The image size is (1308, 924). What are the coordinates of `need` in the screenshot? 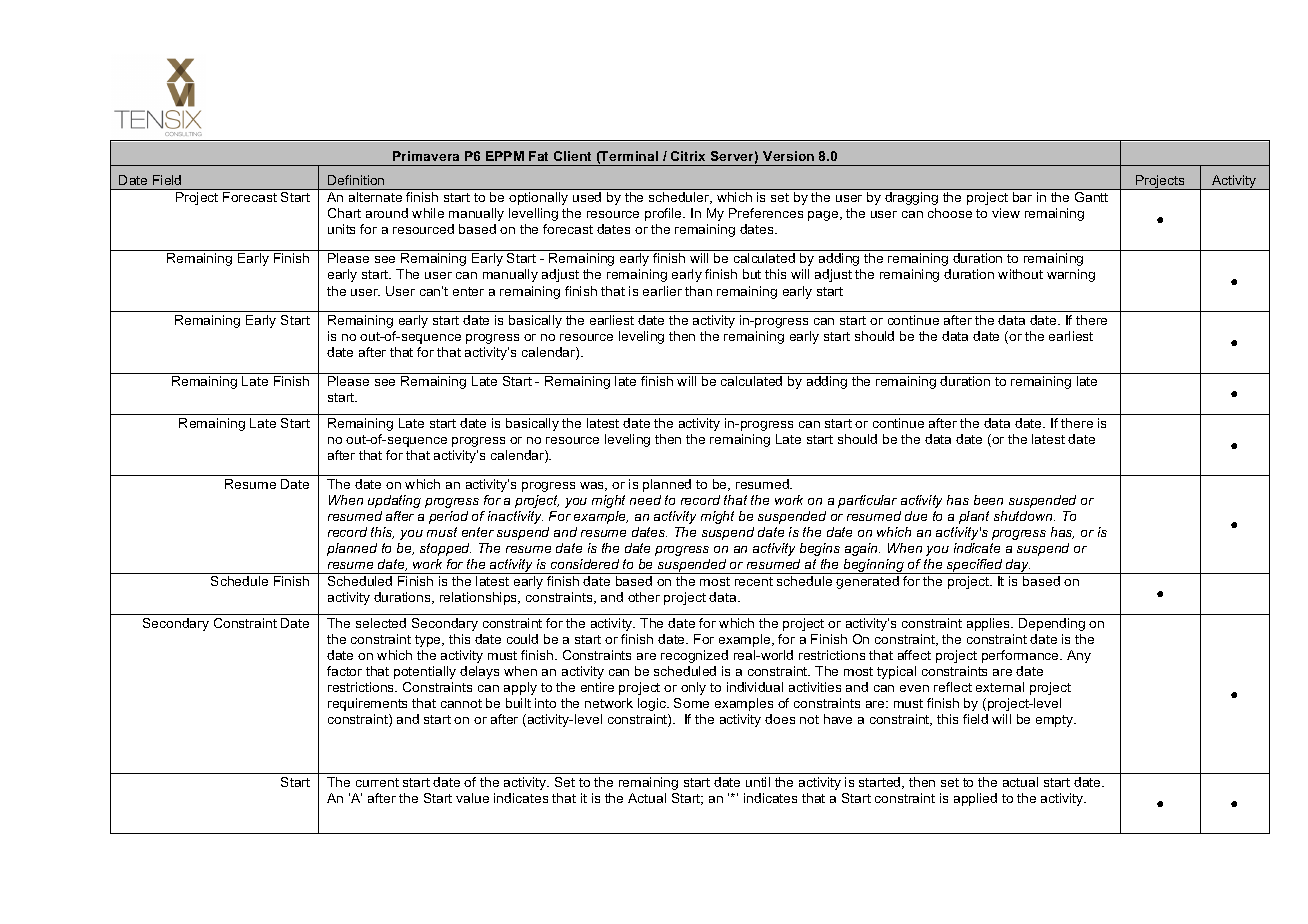 It's located at (645, 500).
